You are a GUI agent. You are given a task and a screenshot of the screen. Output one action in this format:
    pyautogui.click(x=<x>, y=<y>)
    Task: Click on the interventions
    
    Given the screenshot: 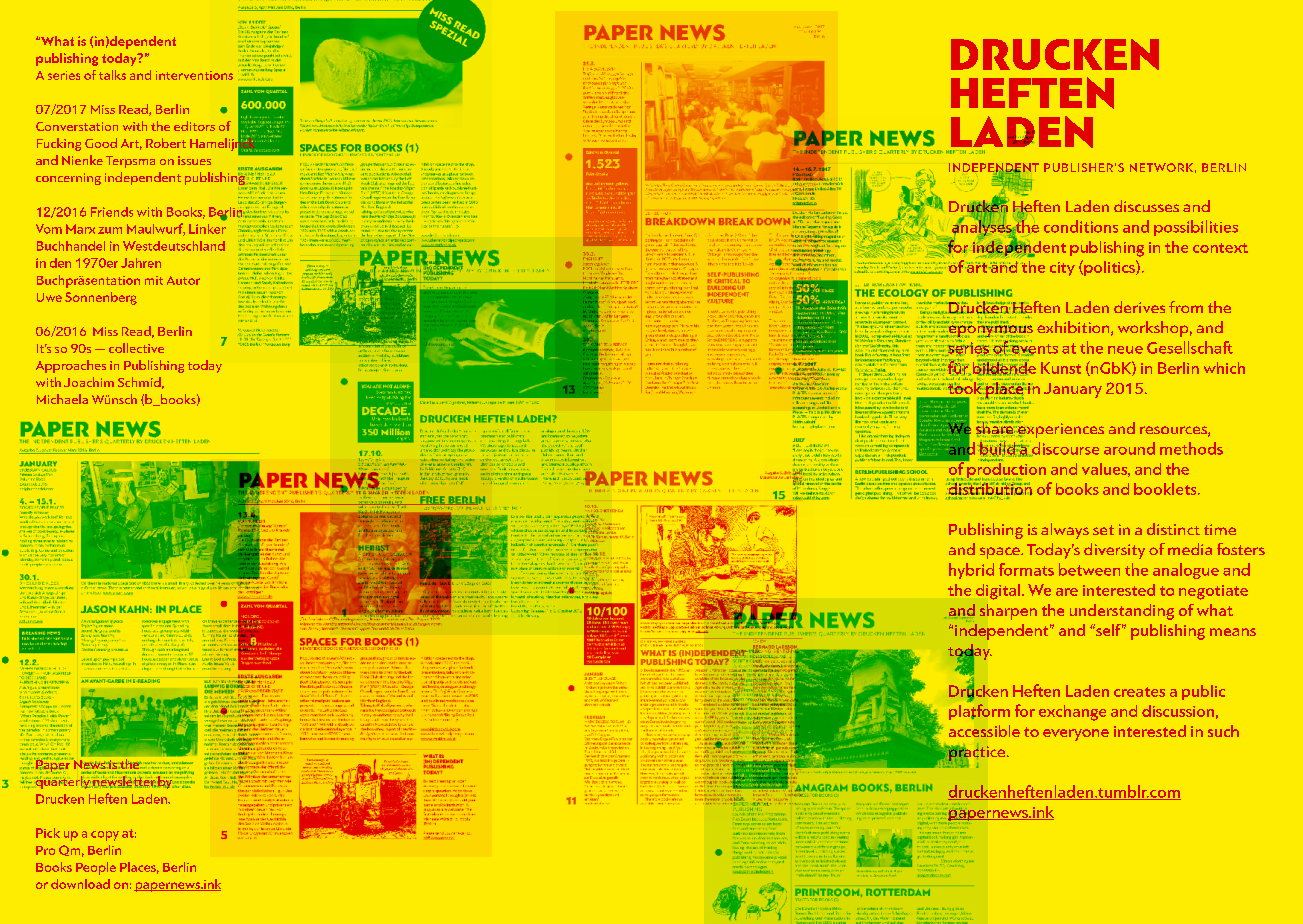 What is the action you would take?
    pyautogui.click(x=194, y=75)
